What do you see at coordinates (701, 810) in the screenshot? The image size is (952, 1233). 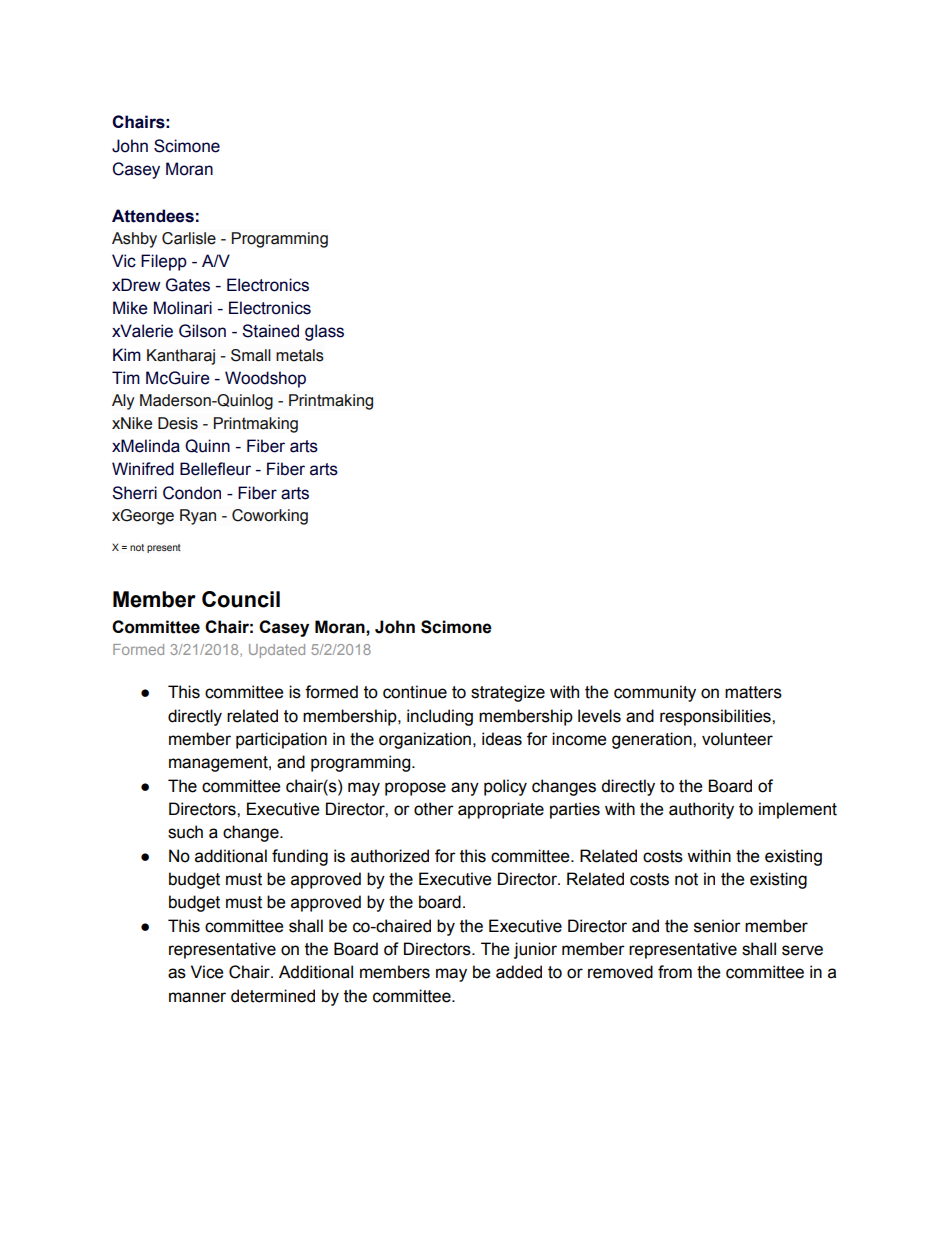 I see `authority` at bounding box center [701, 810].
